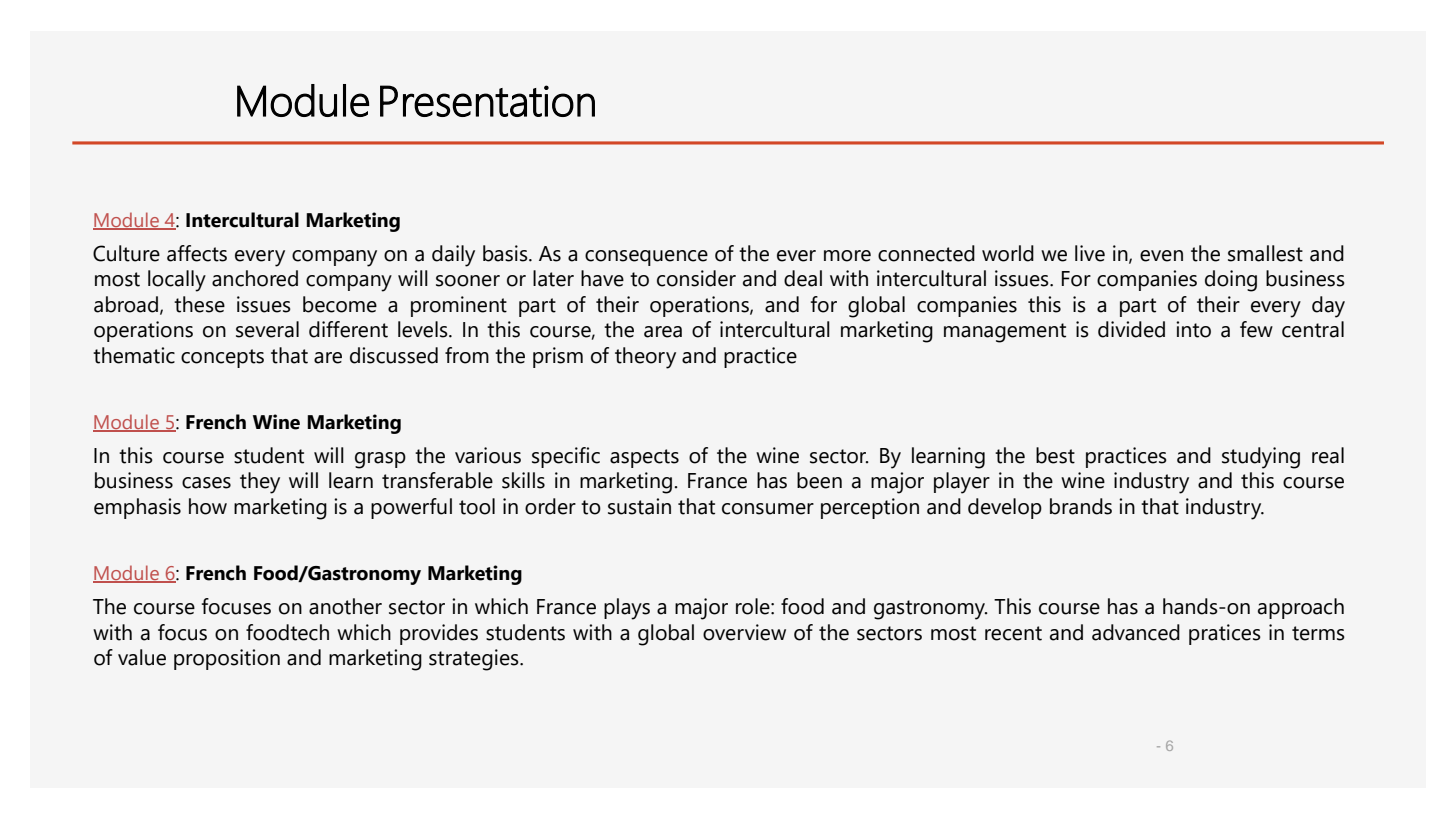  What do you see at coordinates (1231, 281) in the image?
I see `doing` at bounding box center [1231, 281].
